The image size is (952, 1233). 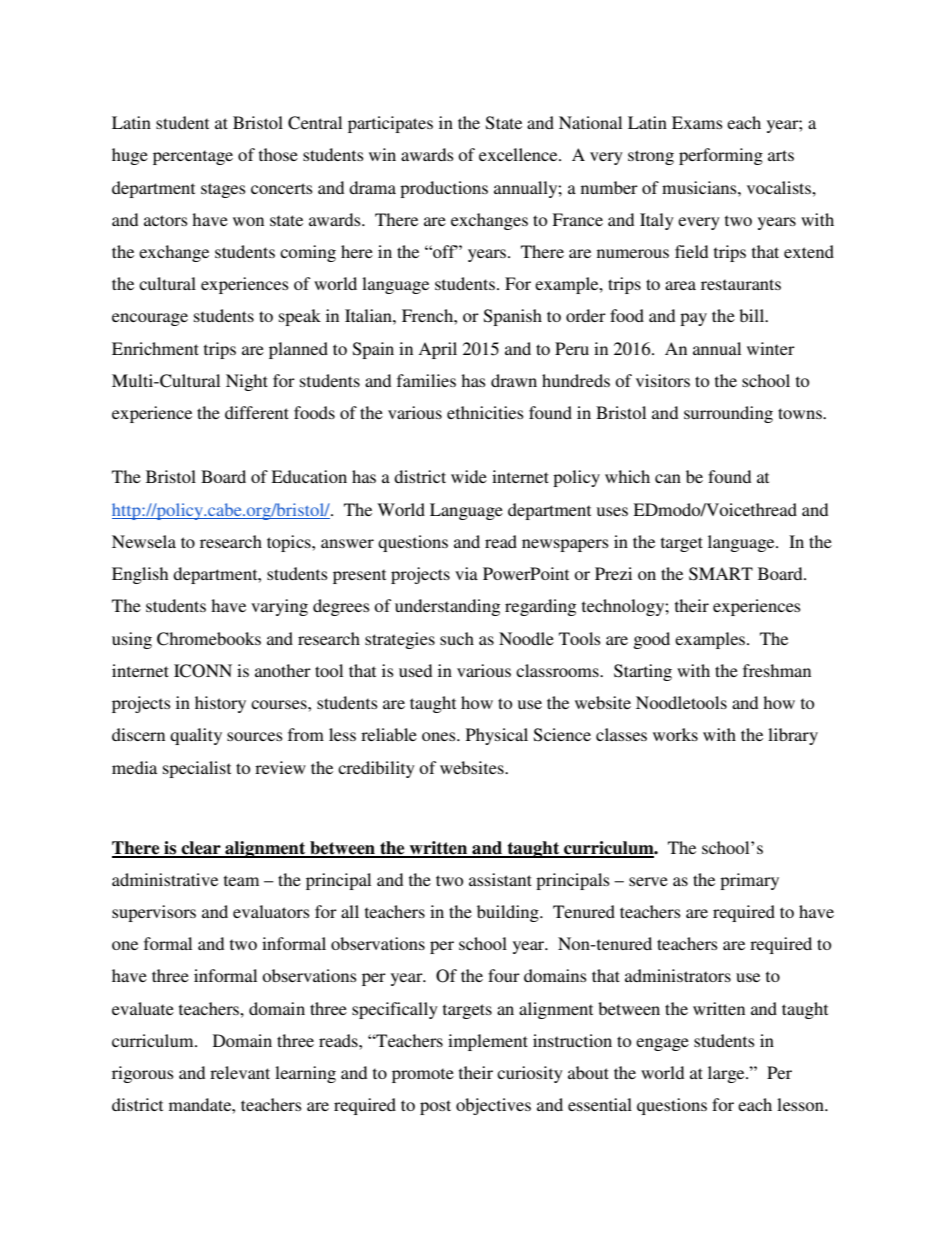 I want to click on Chromebooks, so click(x=209, y=639).
